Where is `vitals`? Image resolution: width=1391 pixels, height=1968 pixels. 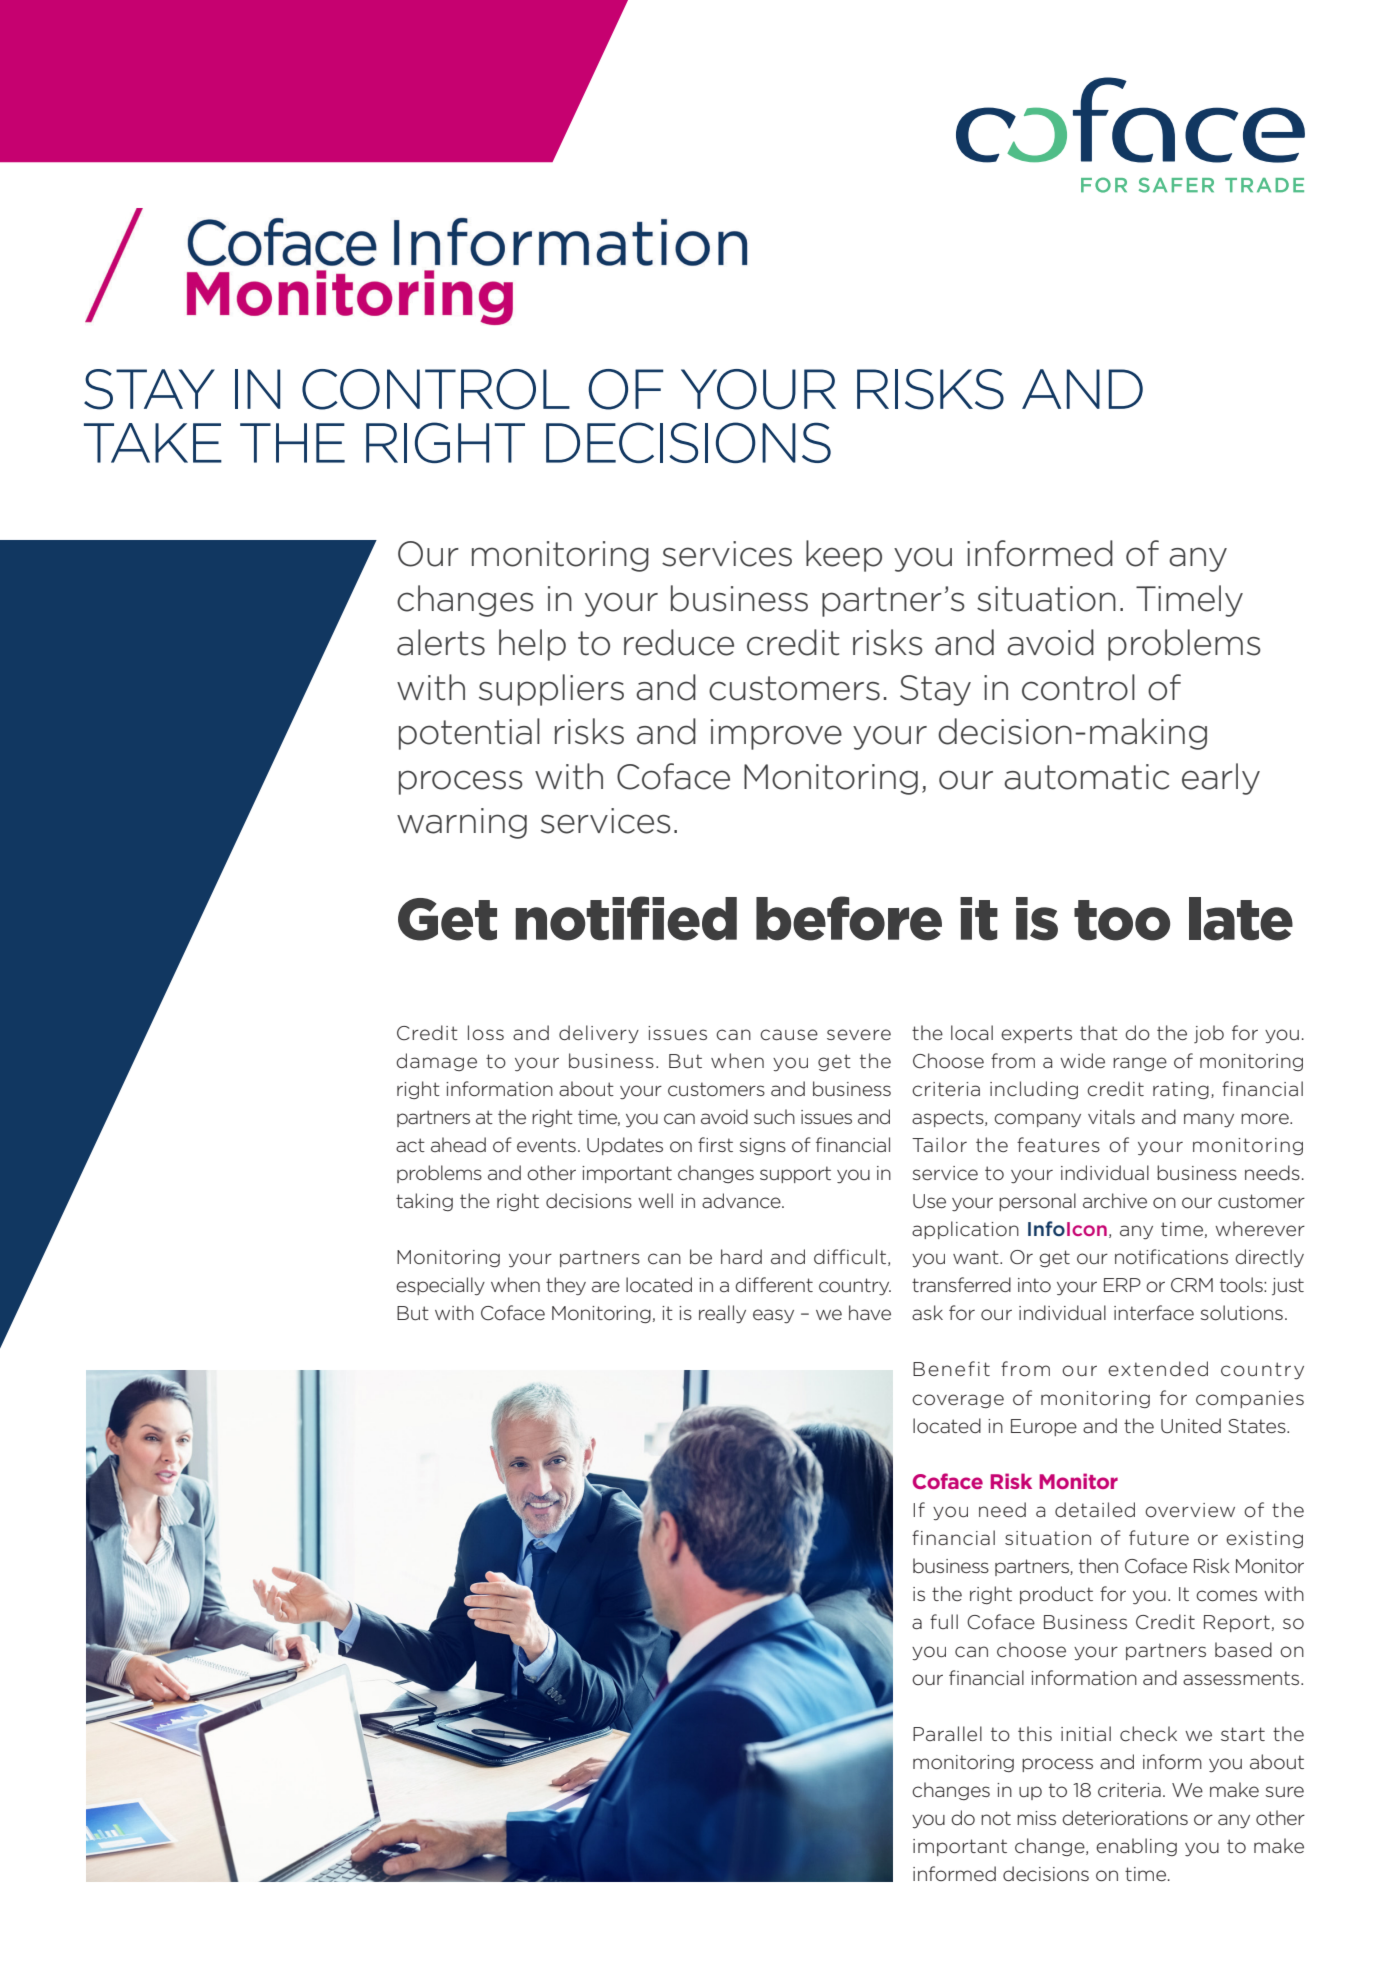
vitals is located at coordinates (1111, 1117).
